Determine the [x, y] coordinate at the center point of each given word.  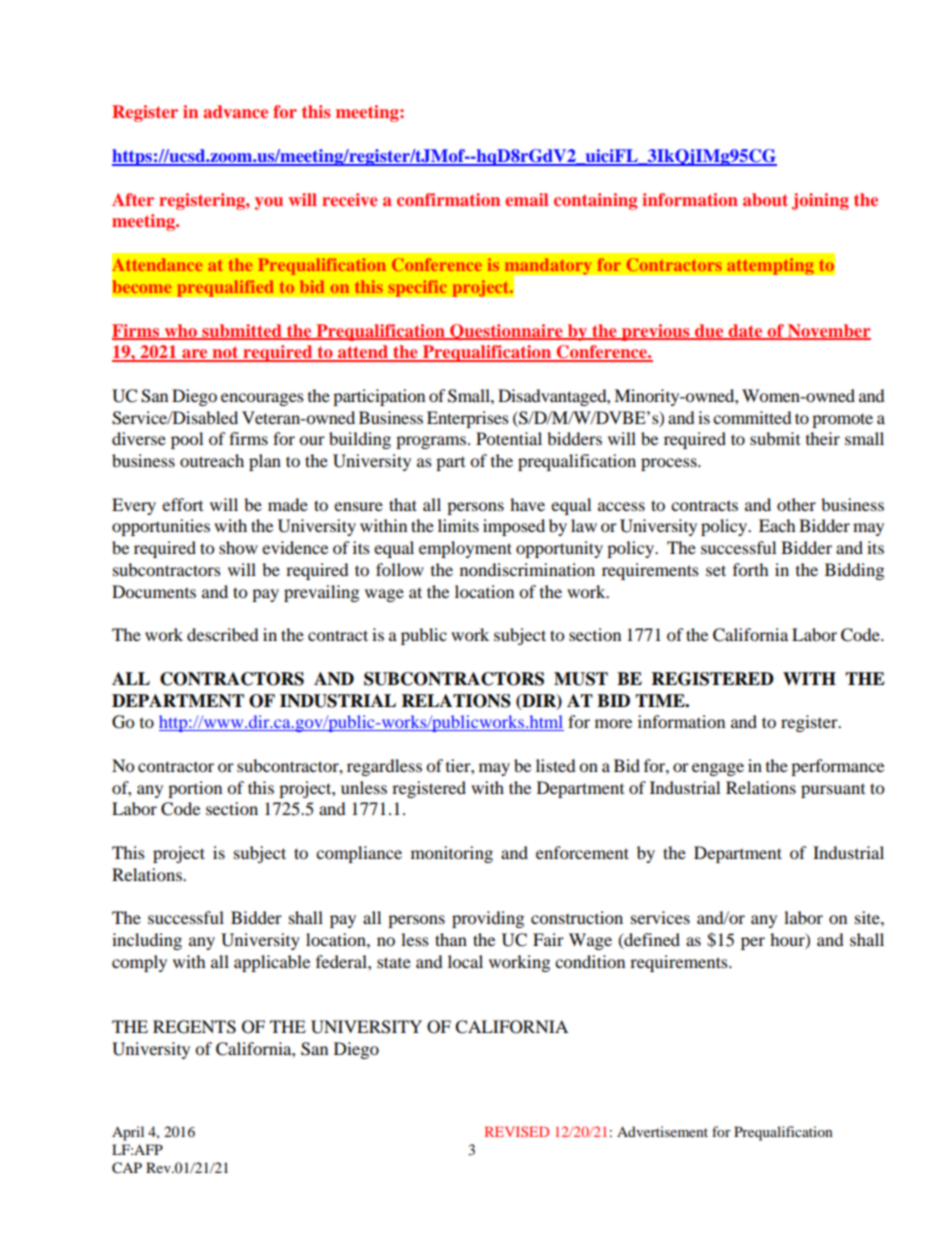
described [223, 634]
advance [235, 111]
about [765, 199]
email [526, 199]
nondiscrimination [527, 569]
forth [751, 569]
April [128, 1133]
